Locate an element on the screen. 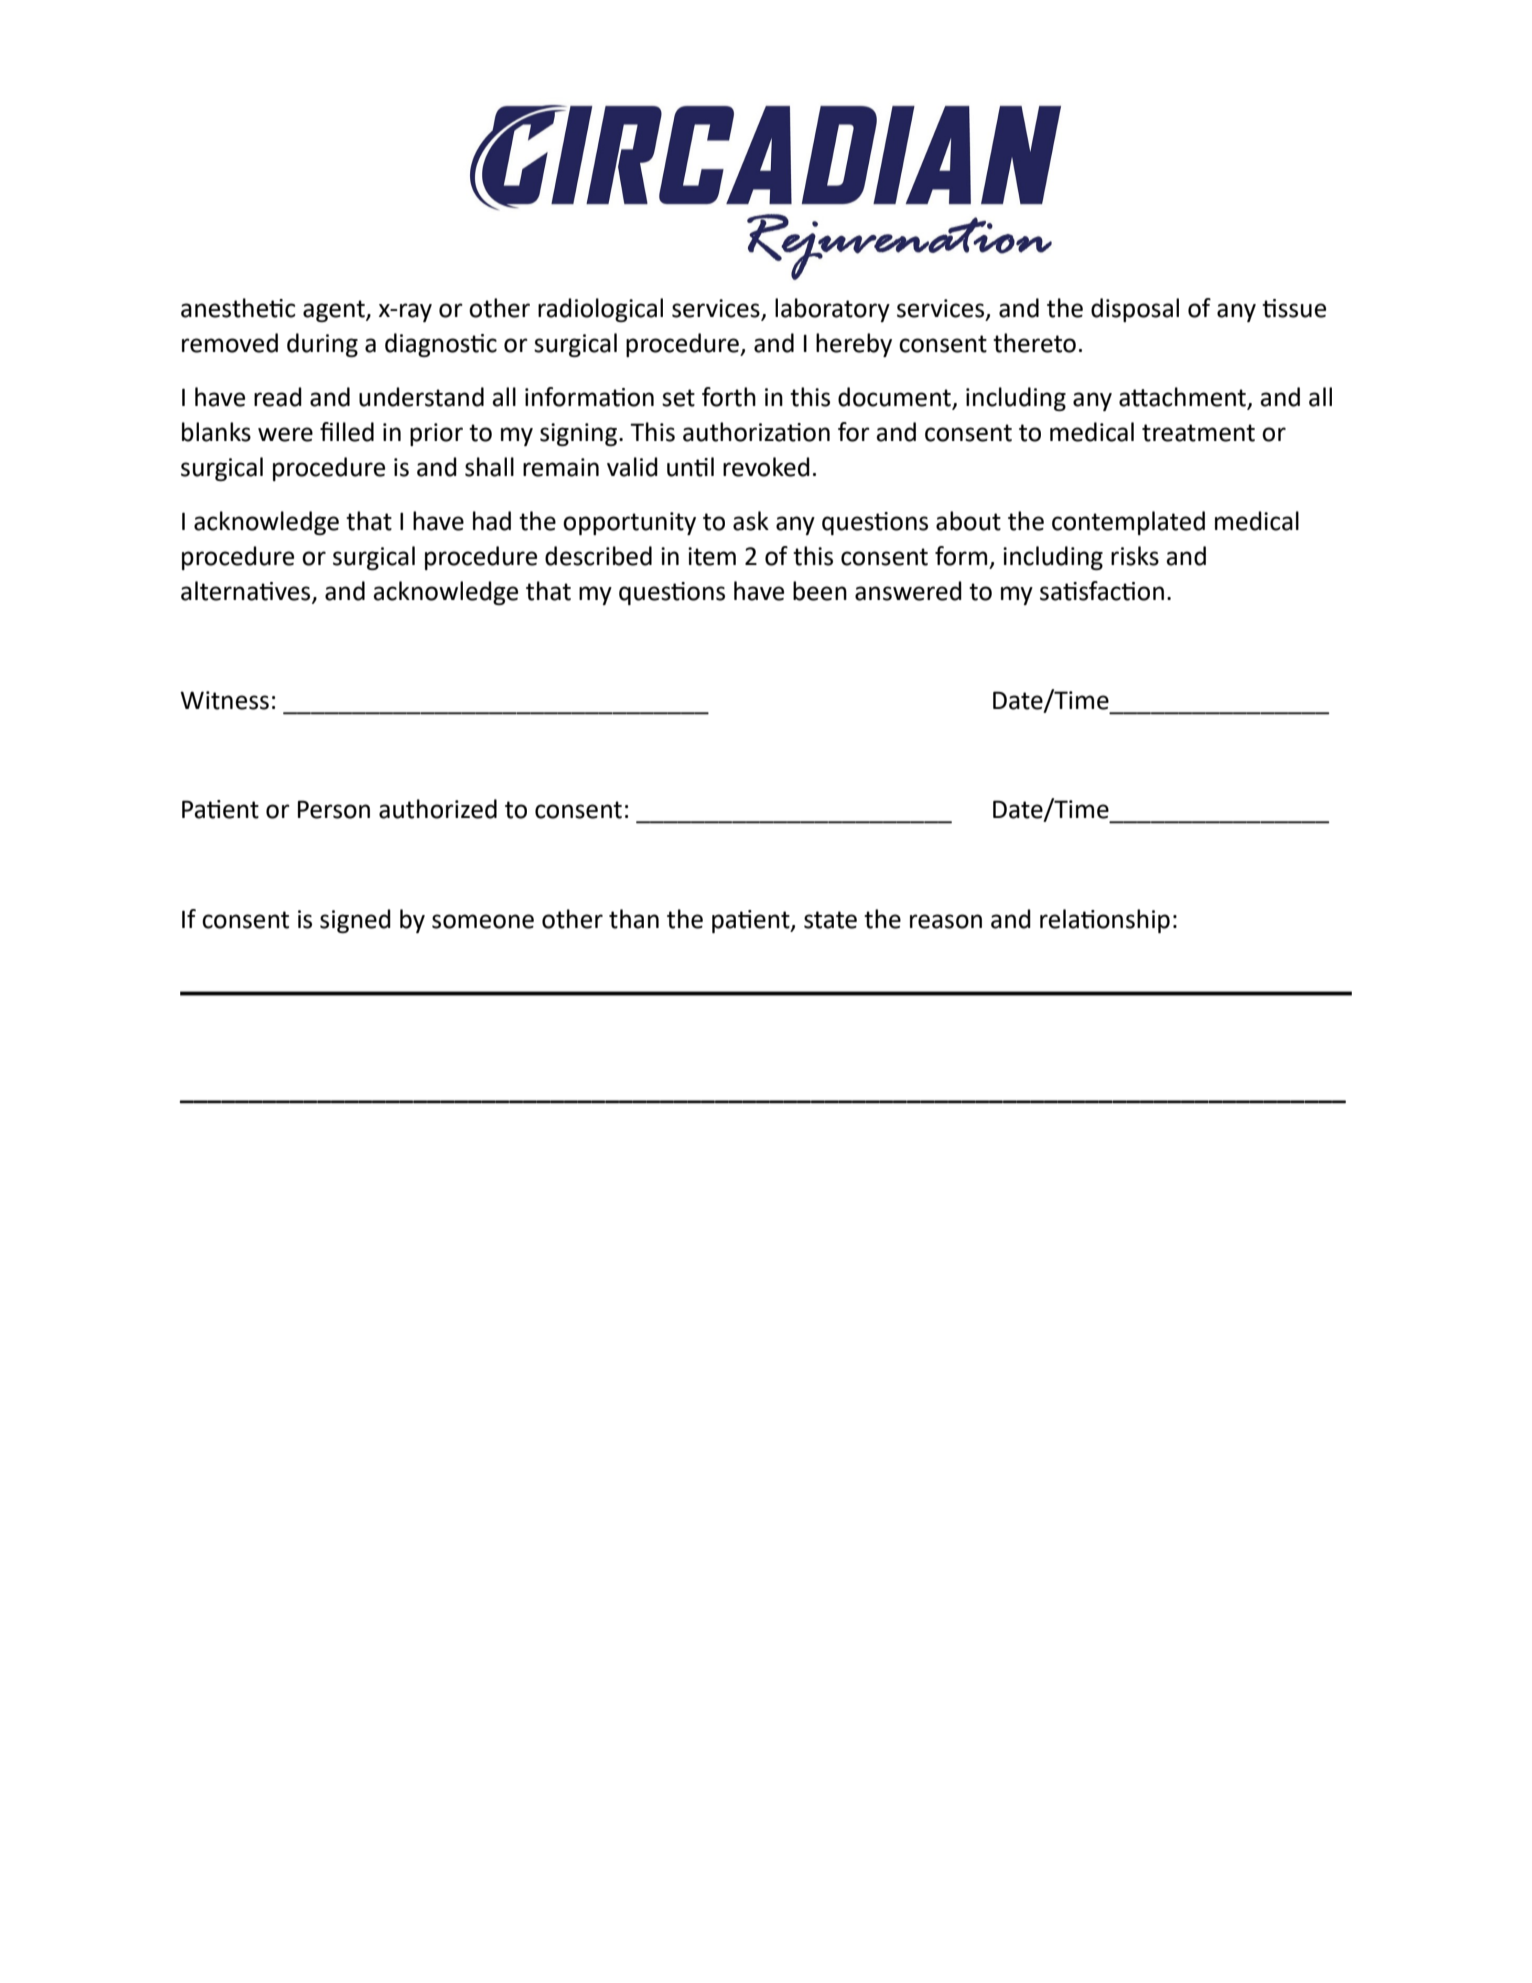 The height and width of the screenshot is (1983, 1532). risks is located at coordinates (1135, 556).
